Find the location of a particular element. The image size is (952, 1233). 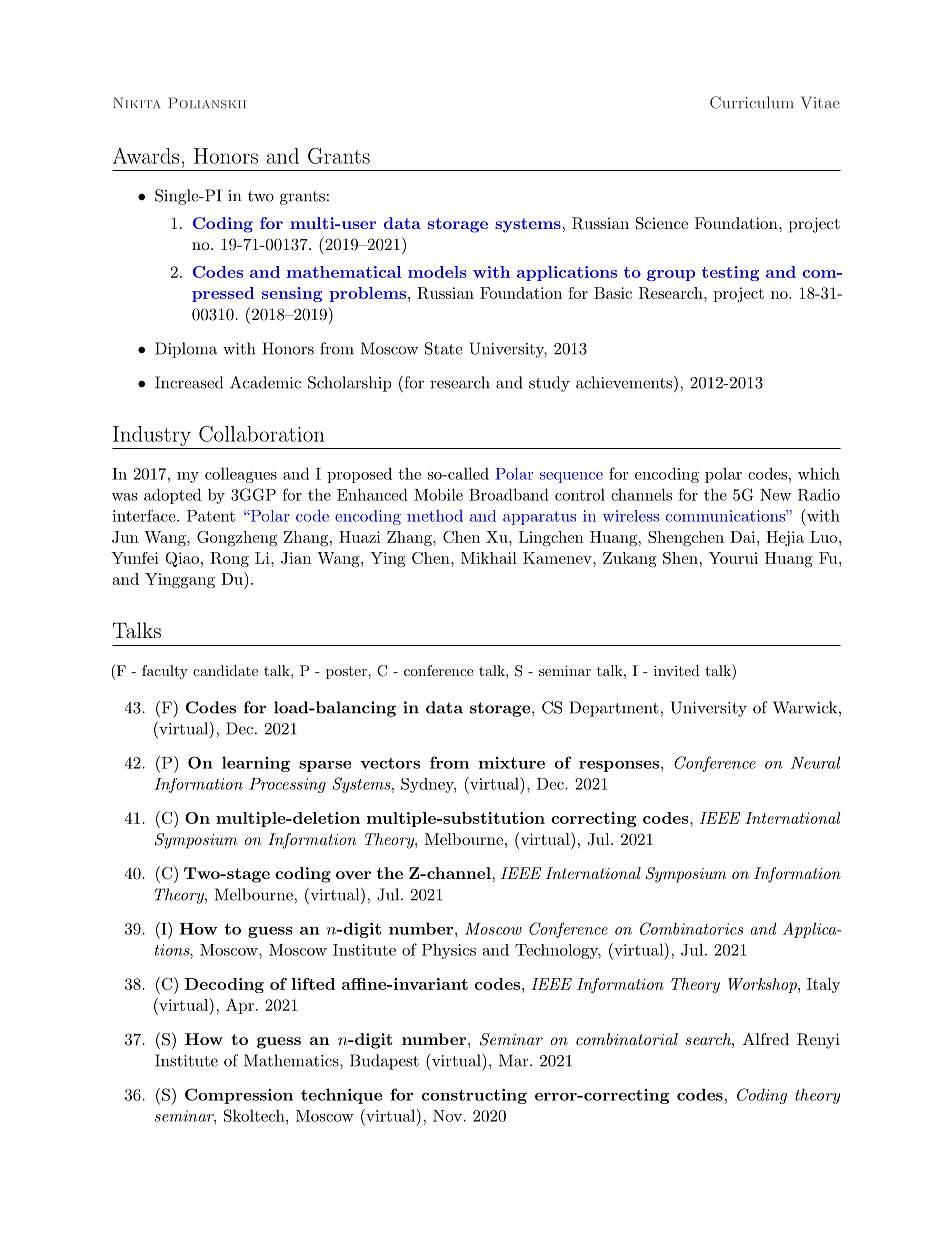

mixture is located at coordinates (512, 763).
